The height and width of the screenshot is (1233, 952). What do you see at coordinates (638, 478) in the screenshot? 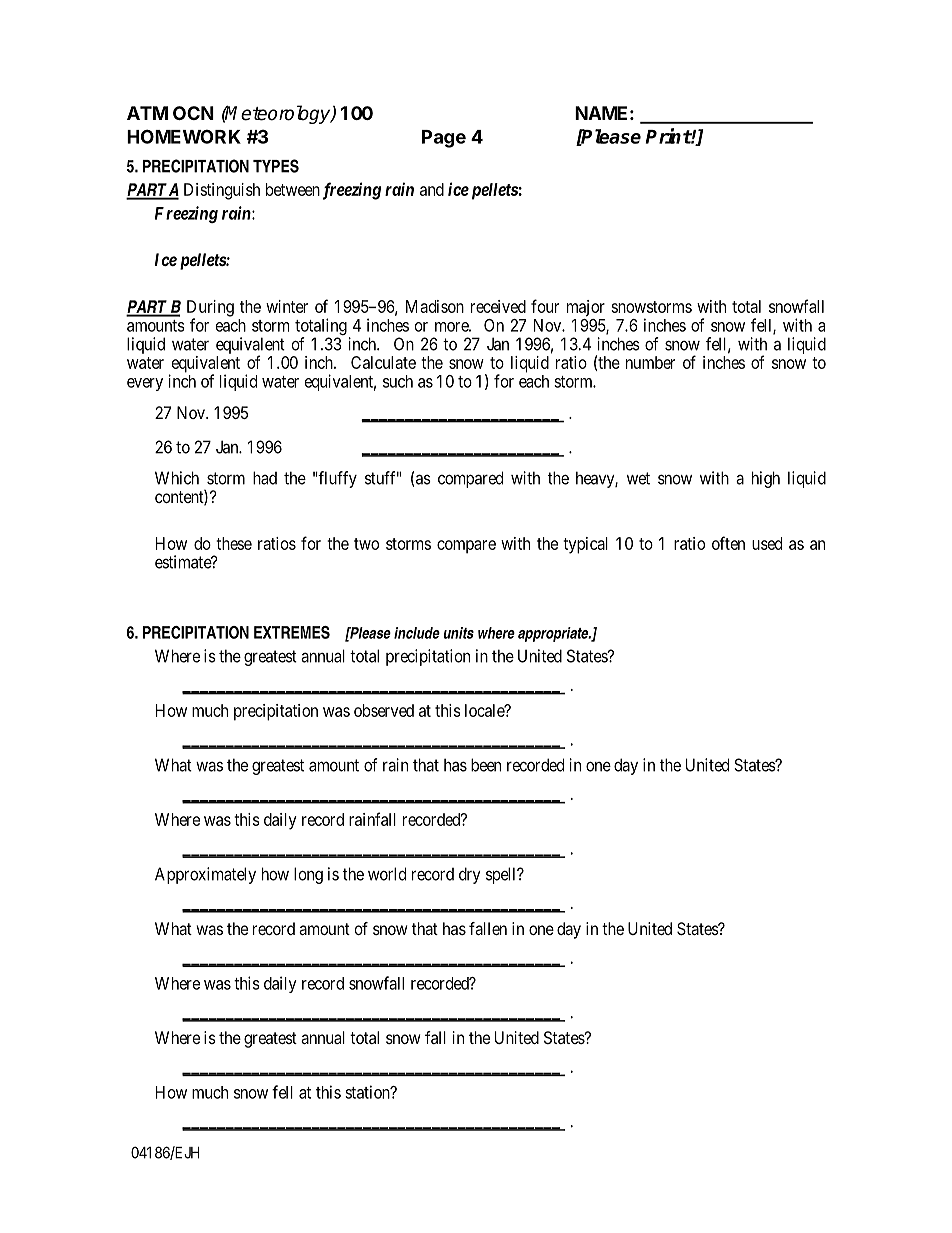
I see `wet` at bounding box center [638, 478].
